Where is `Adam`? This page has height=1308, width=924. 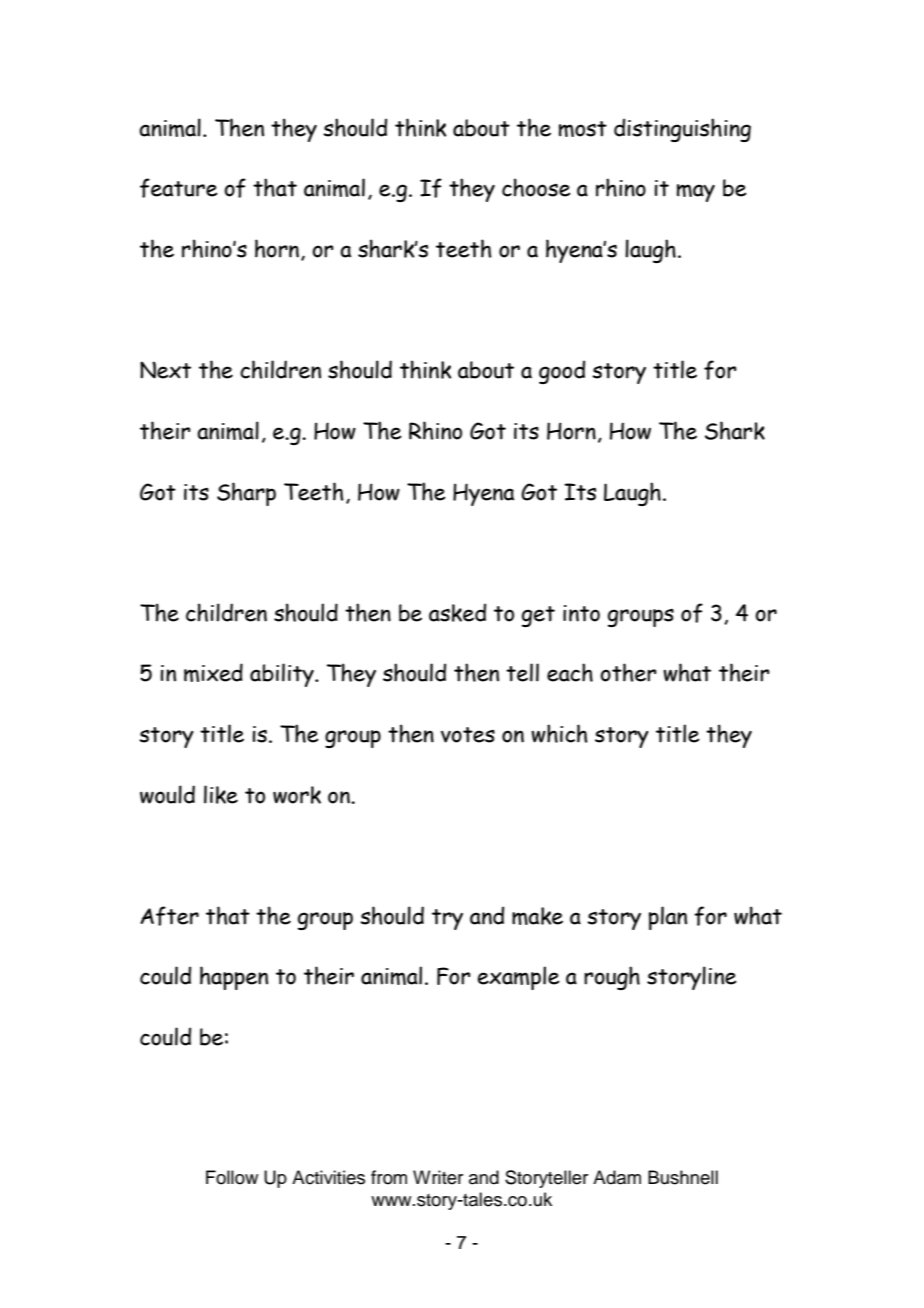
Adam is located at coordinates (617, 1177).
